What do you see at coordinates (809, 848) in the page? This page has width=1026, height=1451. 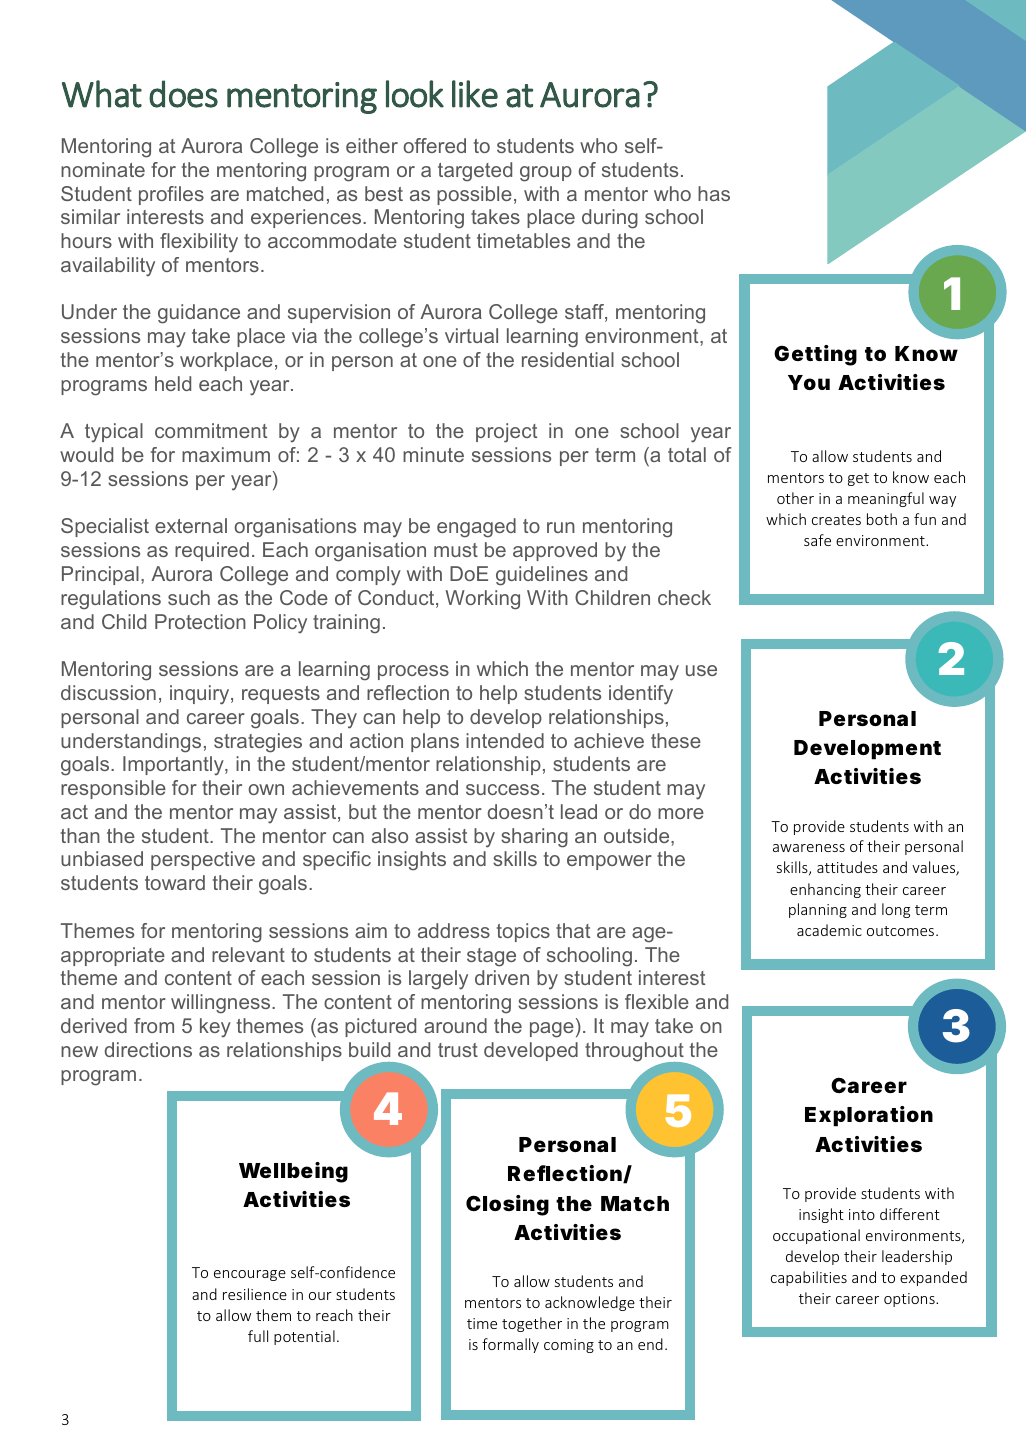 I see `awareness` at bounding box center [809, 848].
